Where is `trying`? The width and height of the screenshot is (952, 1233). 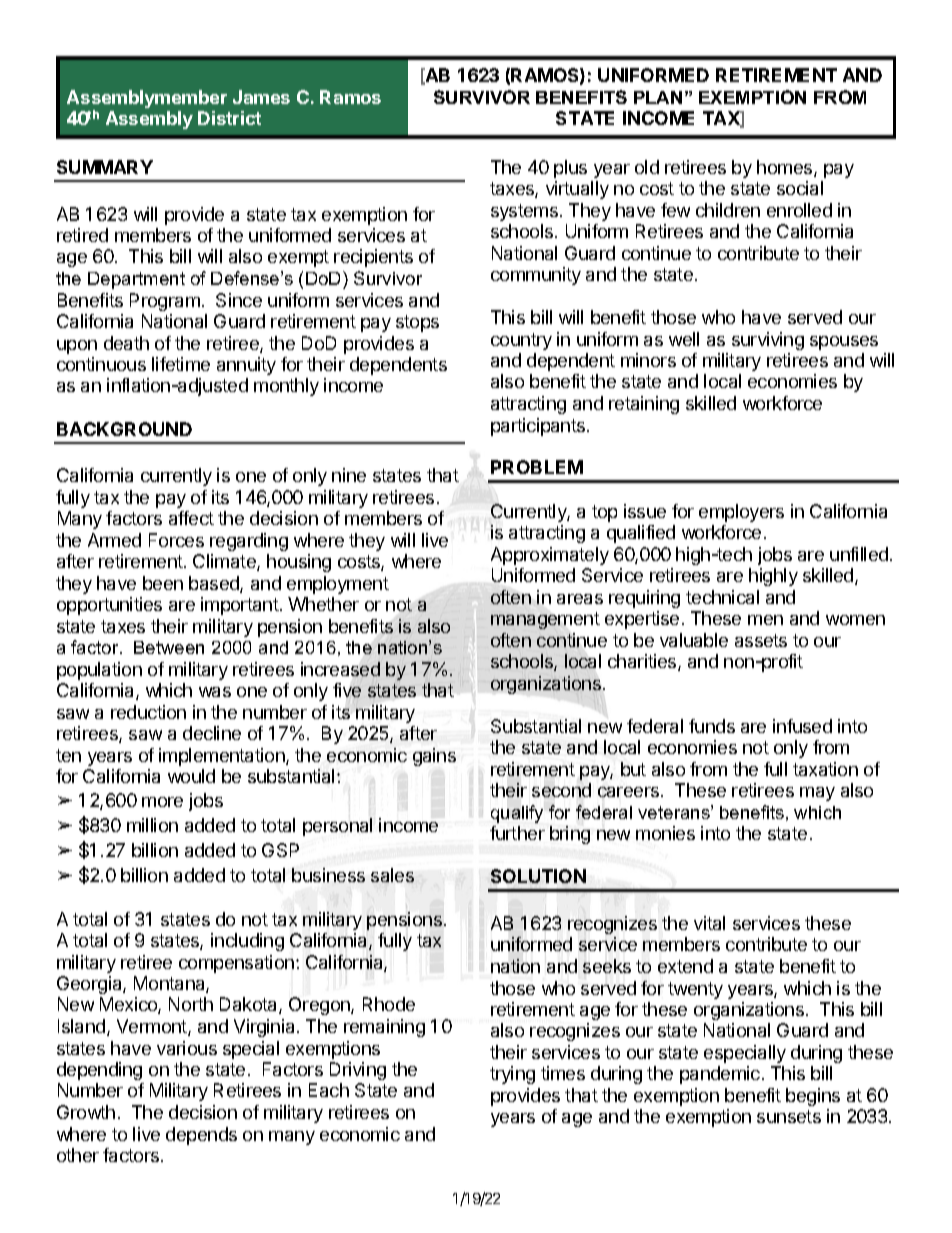 trying is located at coordinates (512, 1075).
